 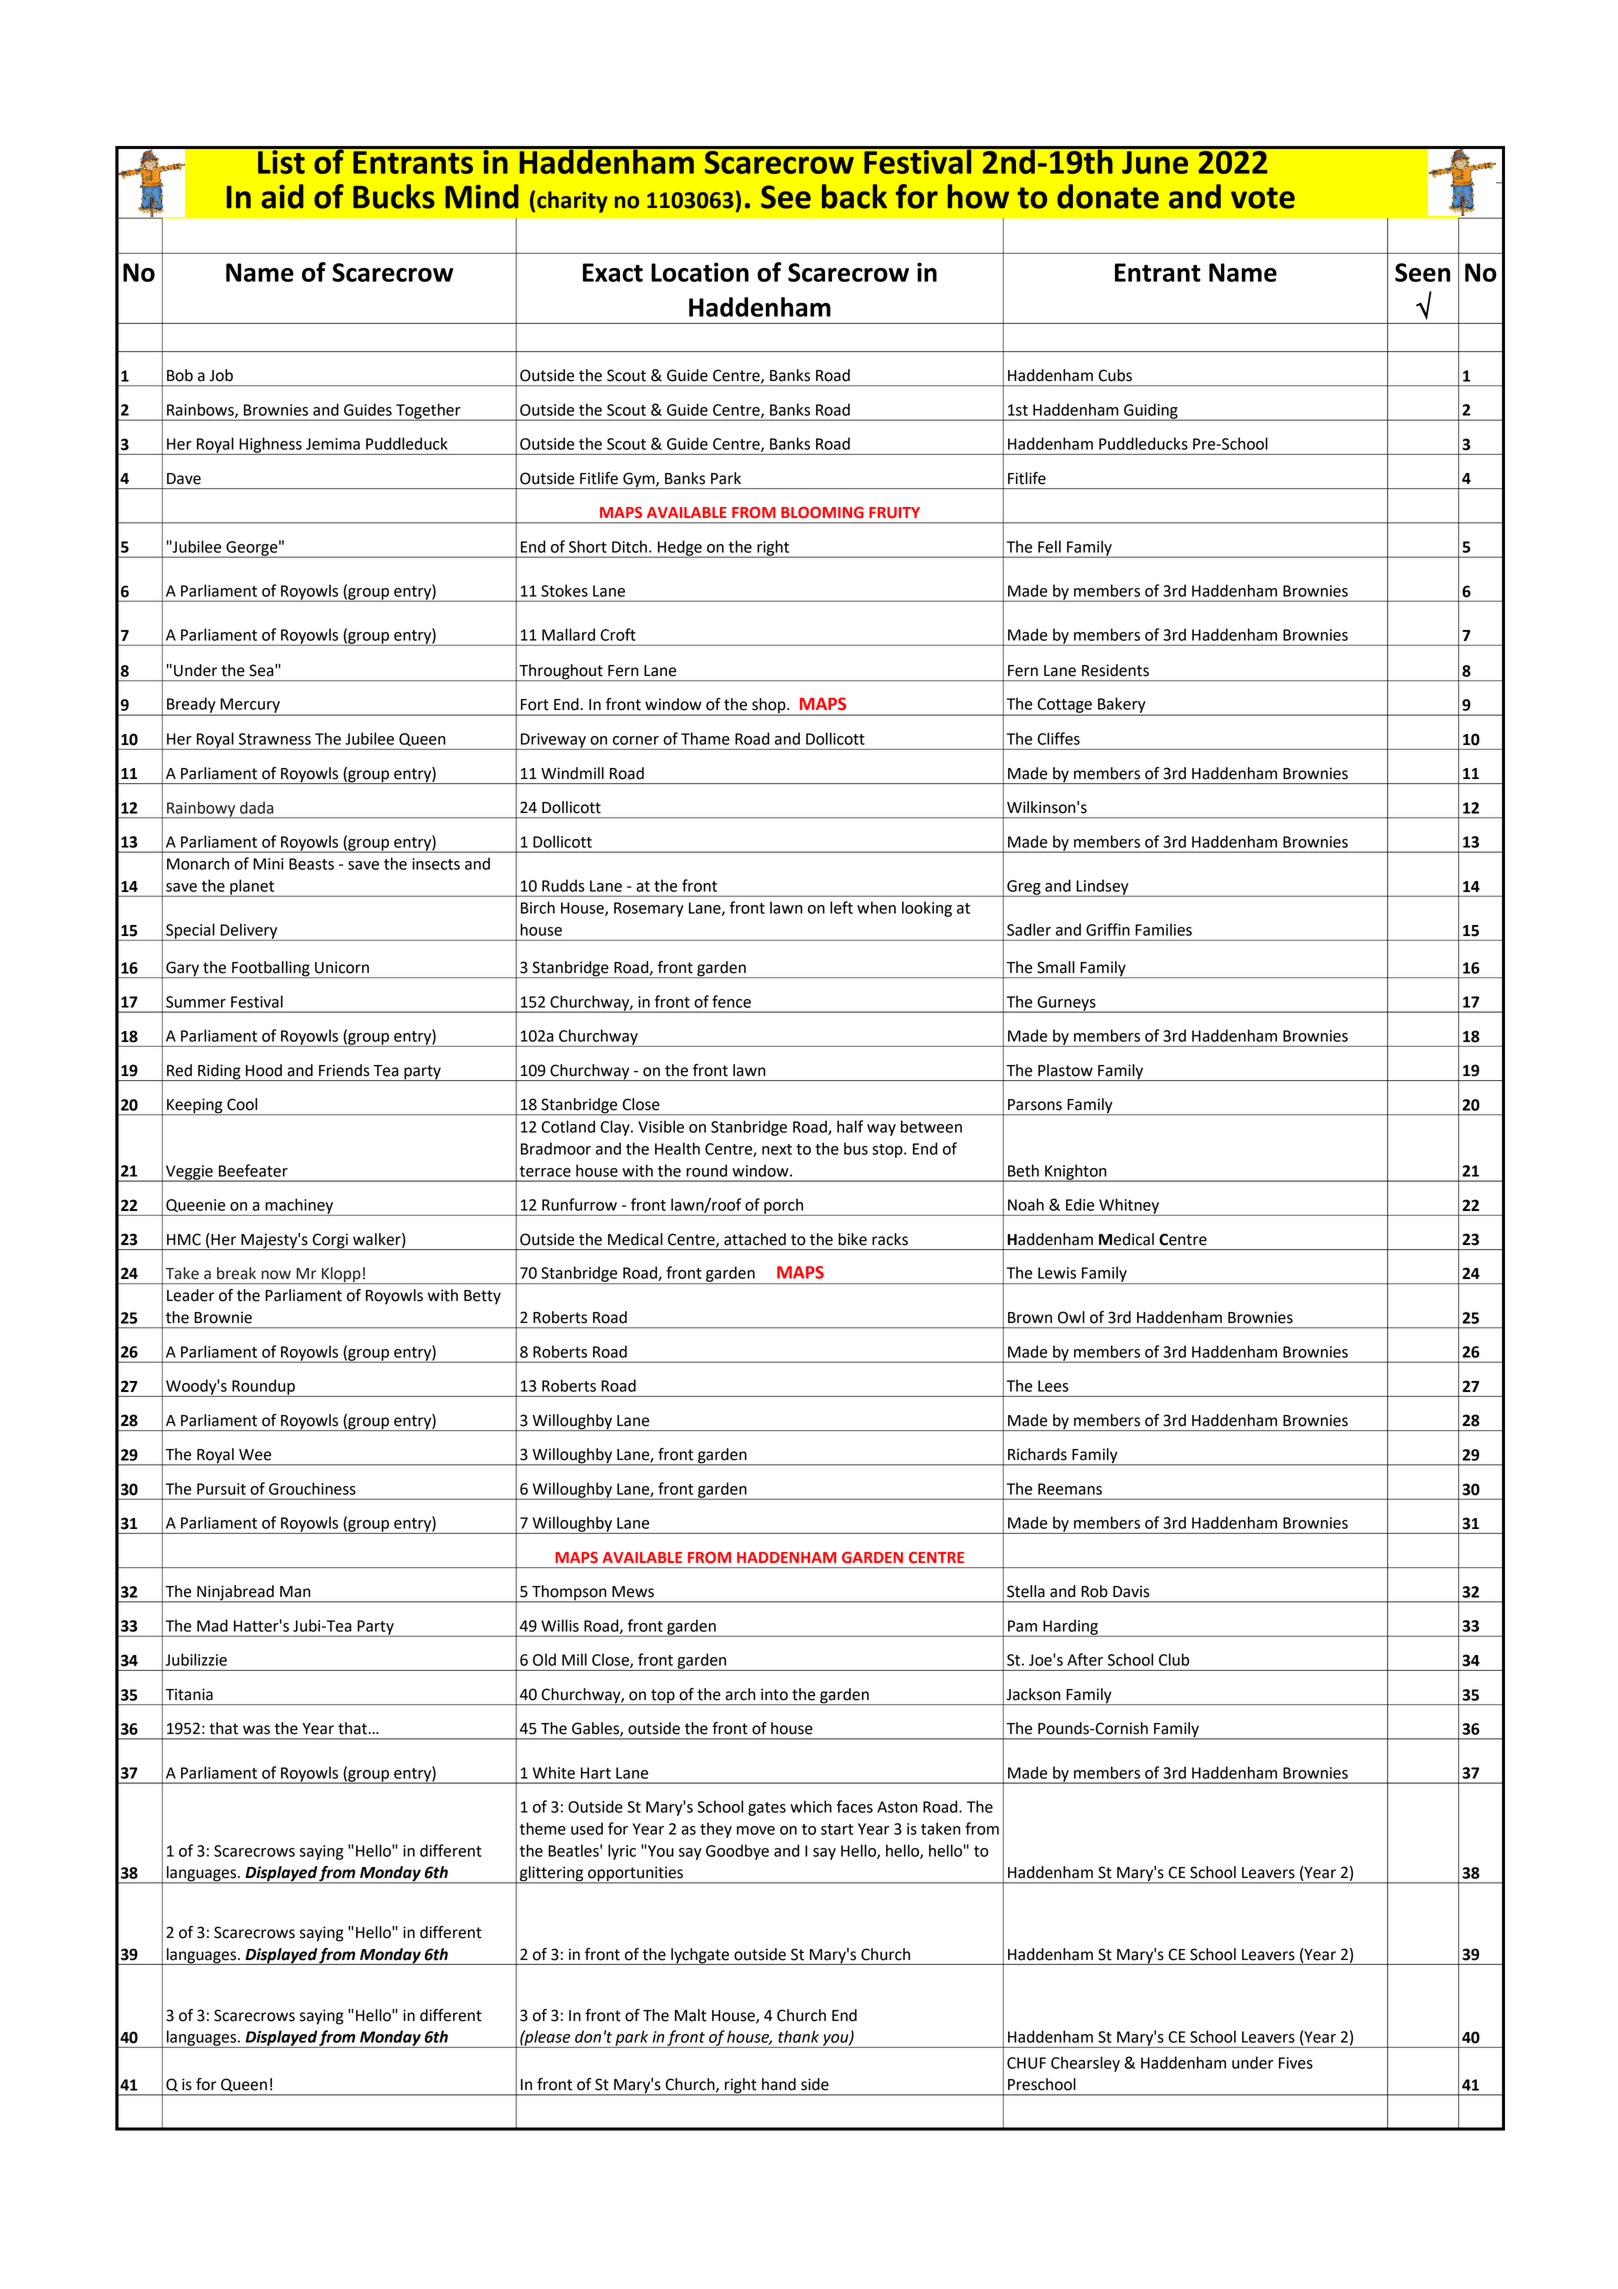 What do you see at coordinates (282, 196) in the screenshot?
I see `aid` at bounding box center [282, 196].
